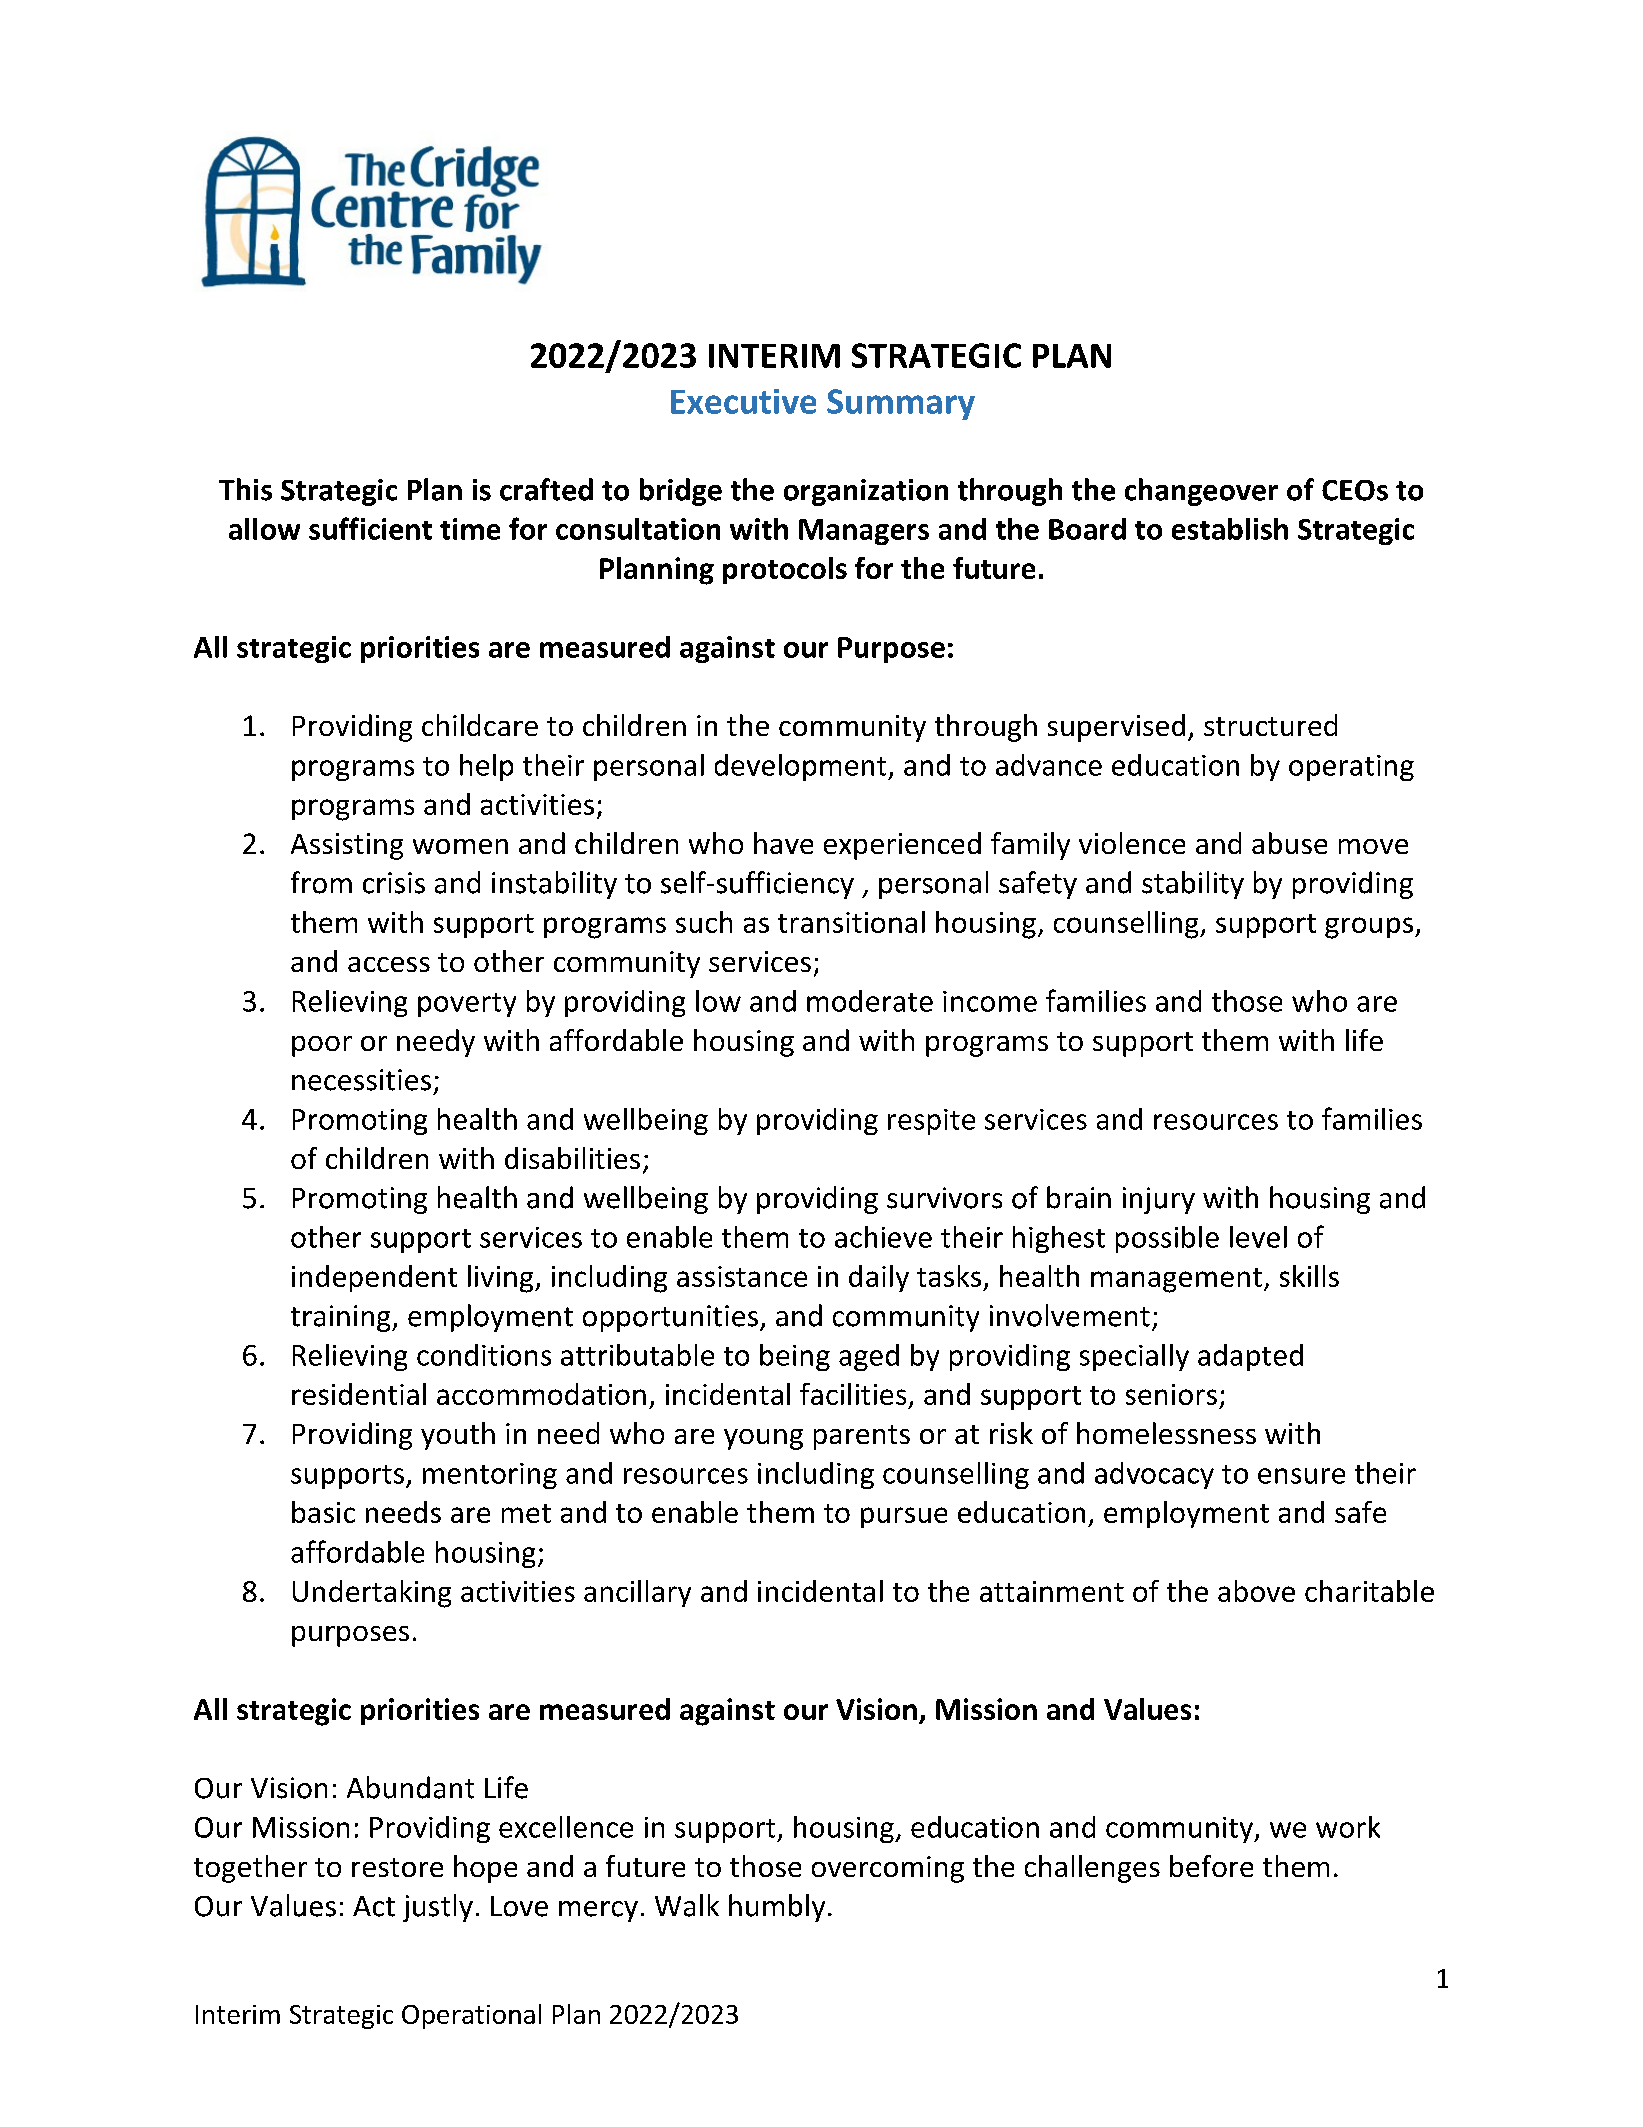  I want to click on pursue, so click(904, 1517).
